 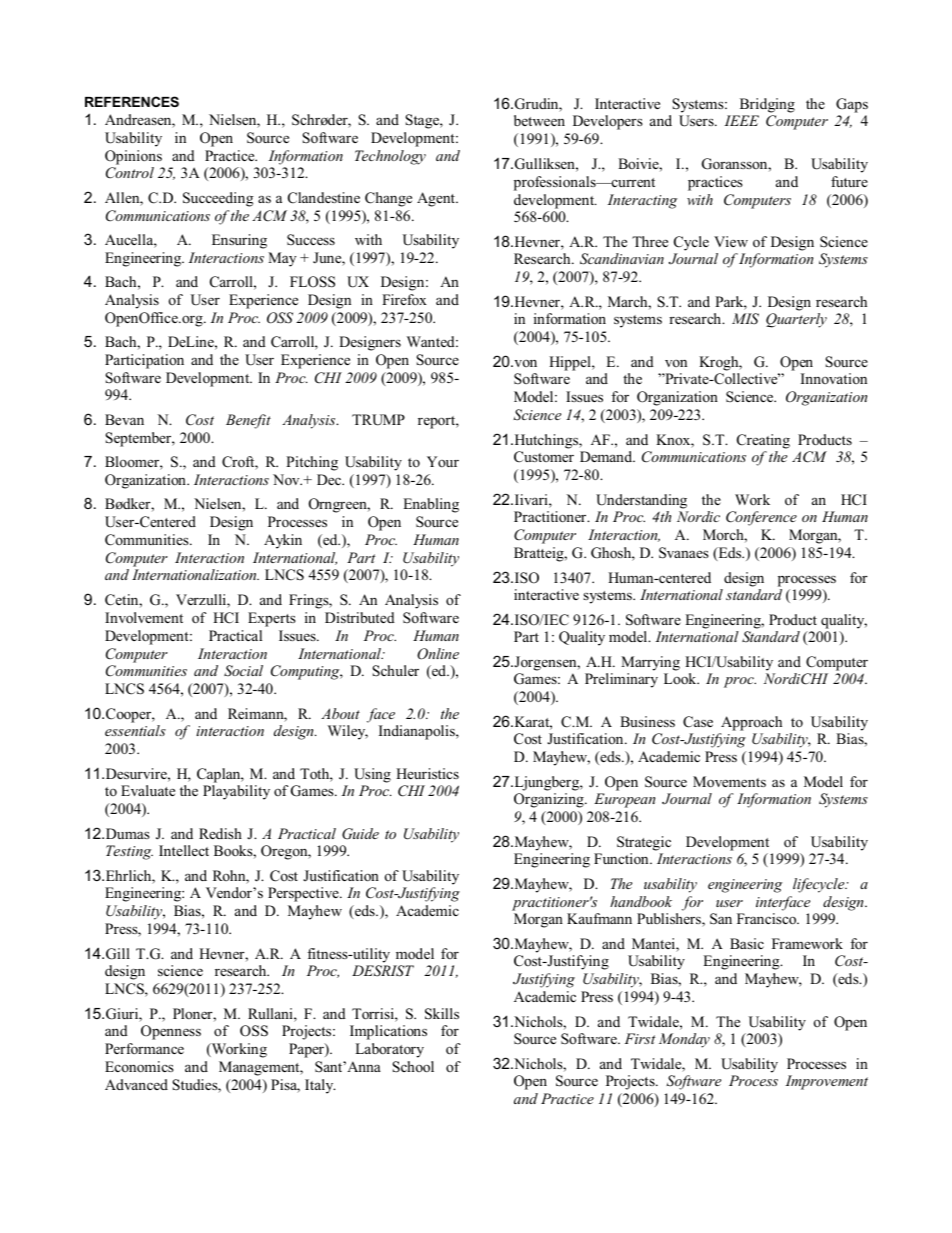 What do you see at coordinates (272, 619) in the page?
I see `Experts` at bounding box center [272, 619].
